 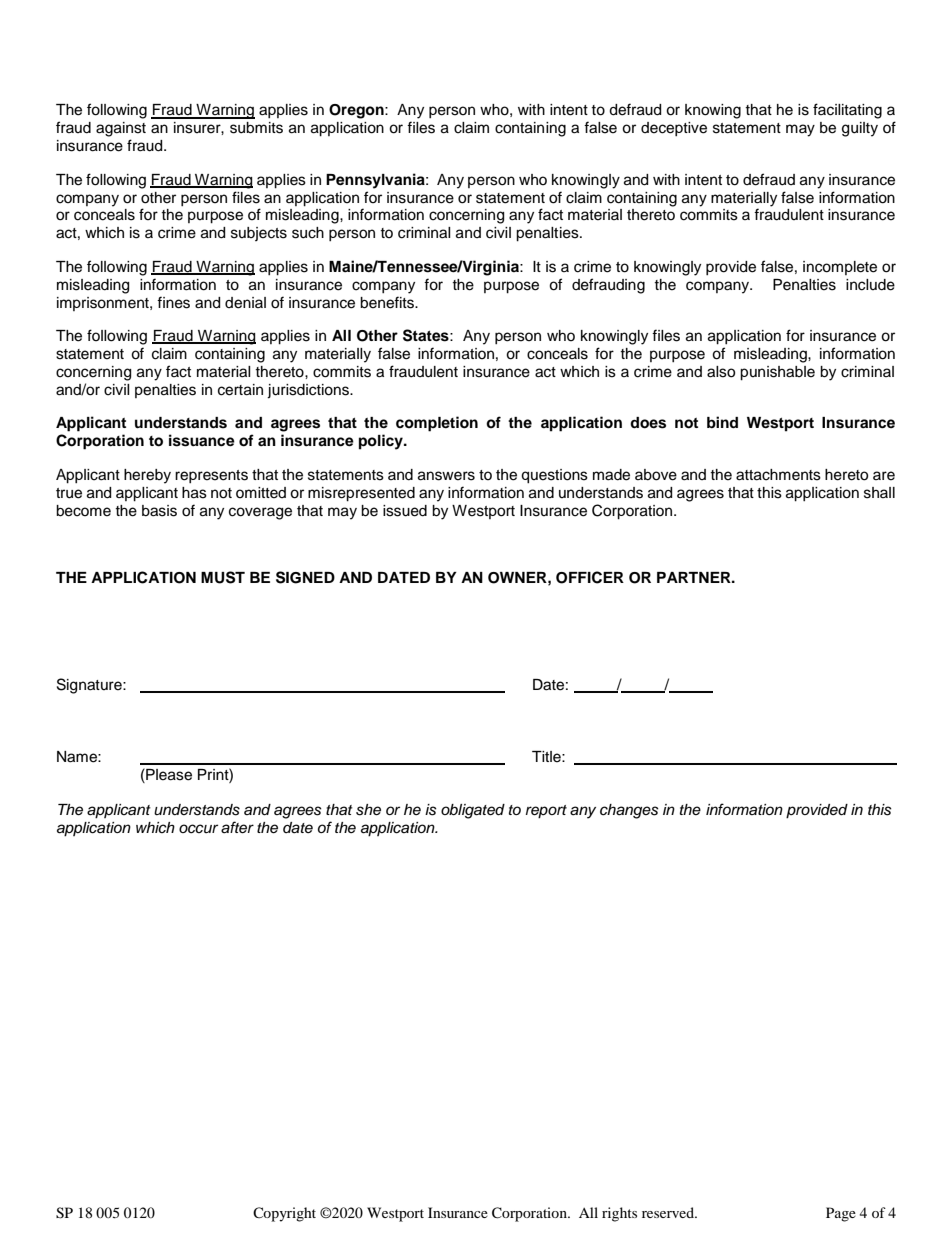 I want to click on against, so click(x=121, y=129).
